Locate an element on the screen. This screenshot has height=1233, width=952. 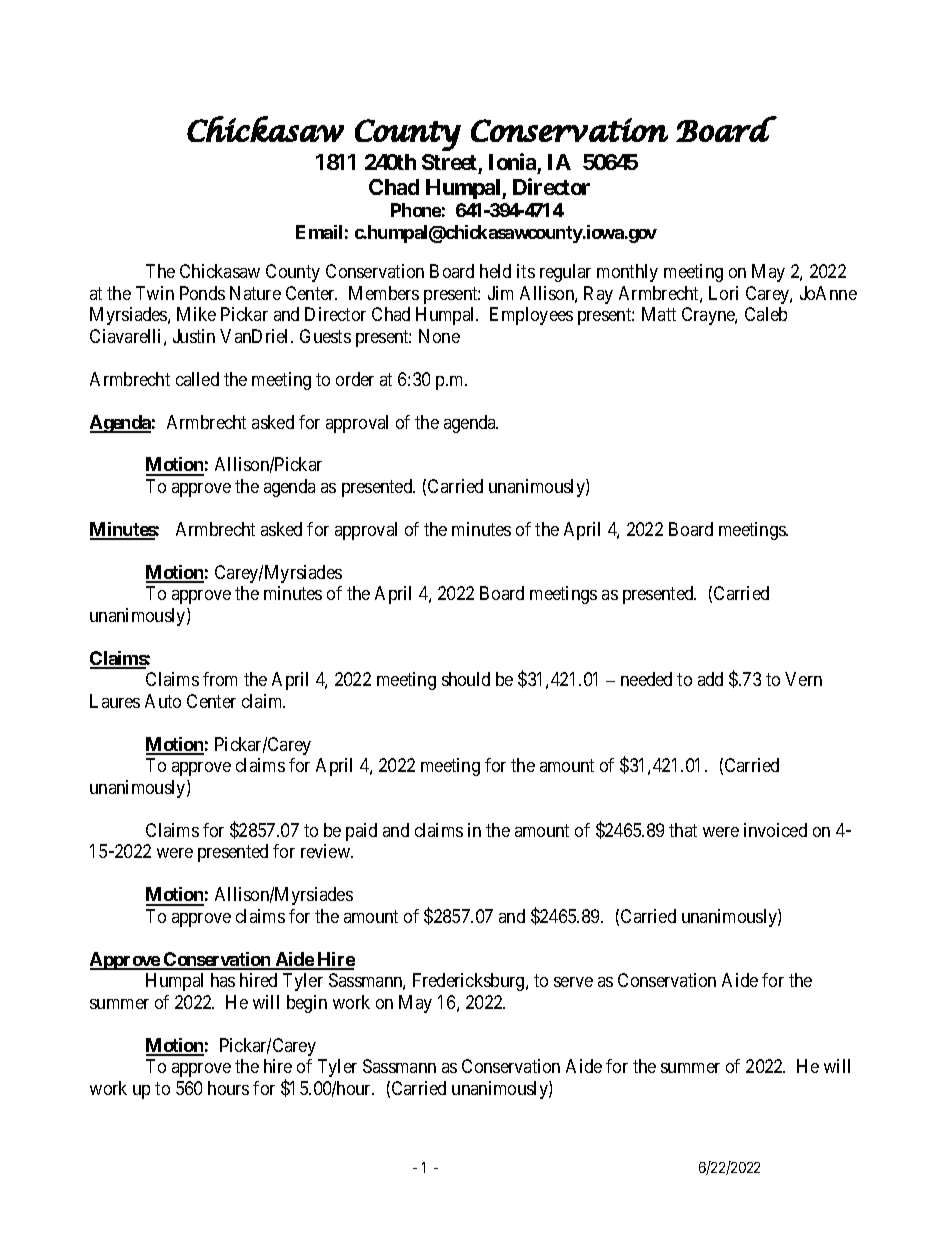
Auto is located at coordinates (163, 701).
